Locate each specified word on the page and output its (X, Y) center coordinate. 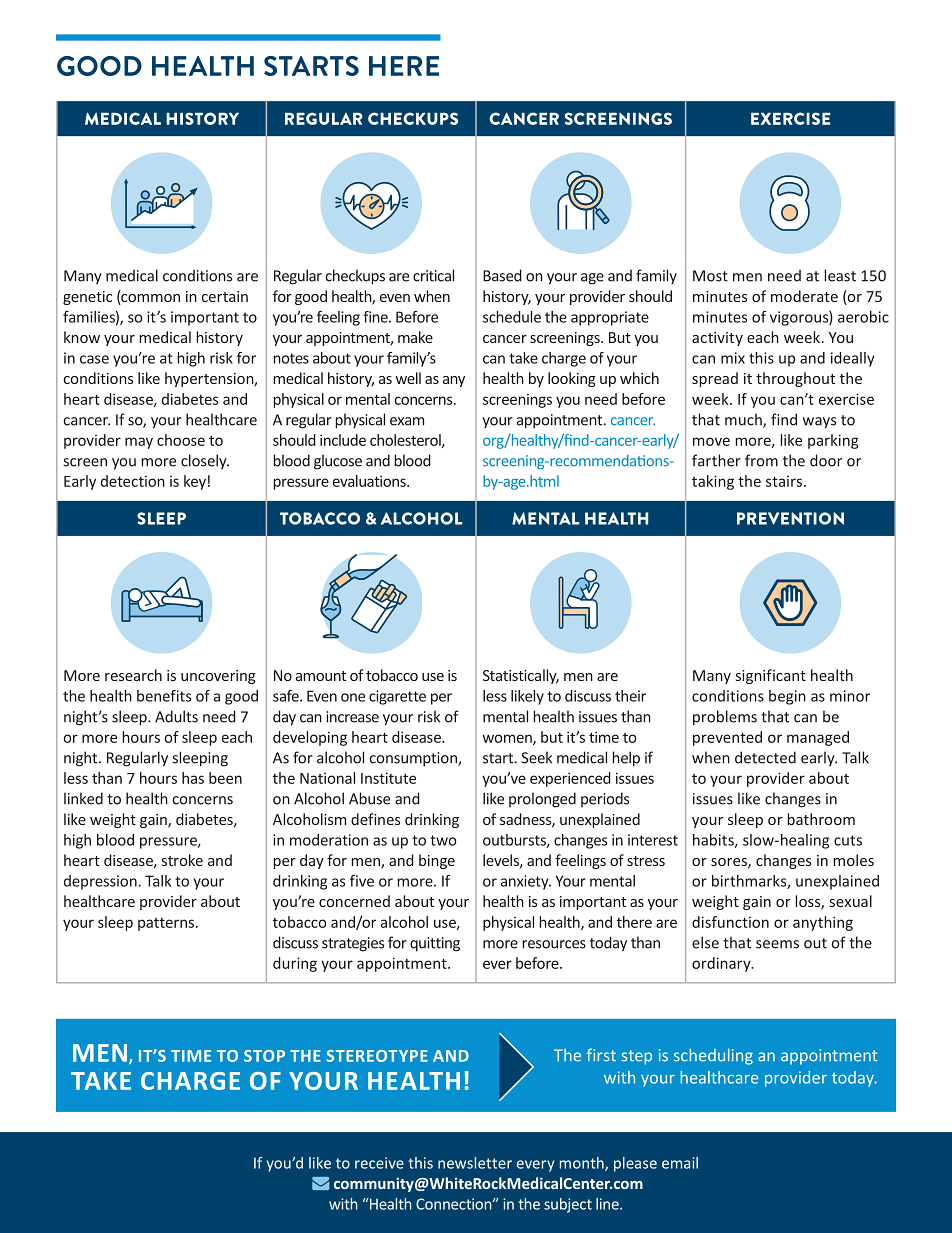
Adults (176, 716)
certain (225, 296)
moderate (804, 296)
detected (765, 757)
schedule (512, 317)
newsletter (475, 1163)
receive (379, 1163)
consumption (414, 759)
